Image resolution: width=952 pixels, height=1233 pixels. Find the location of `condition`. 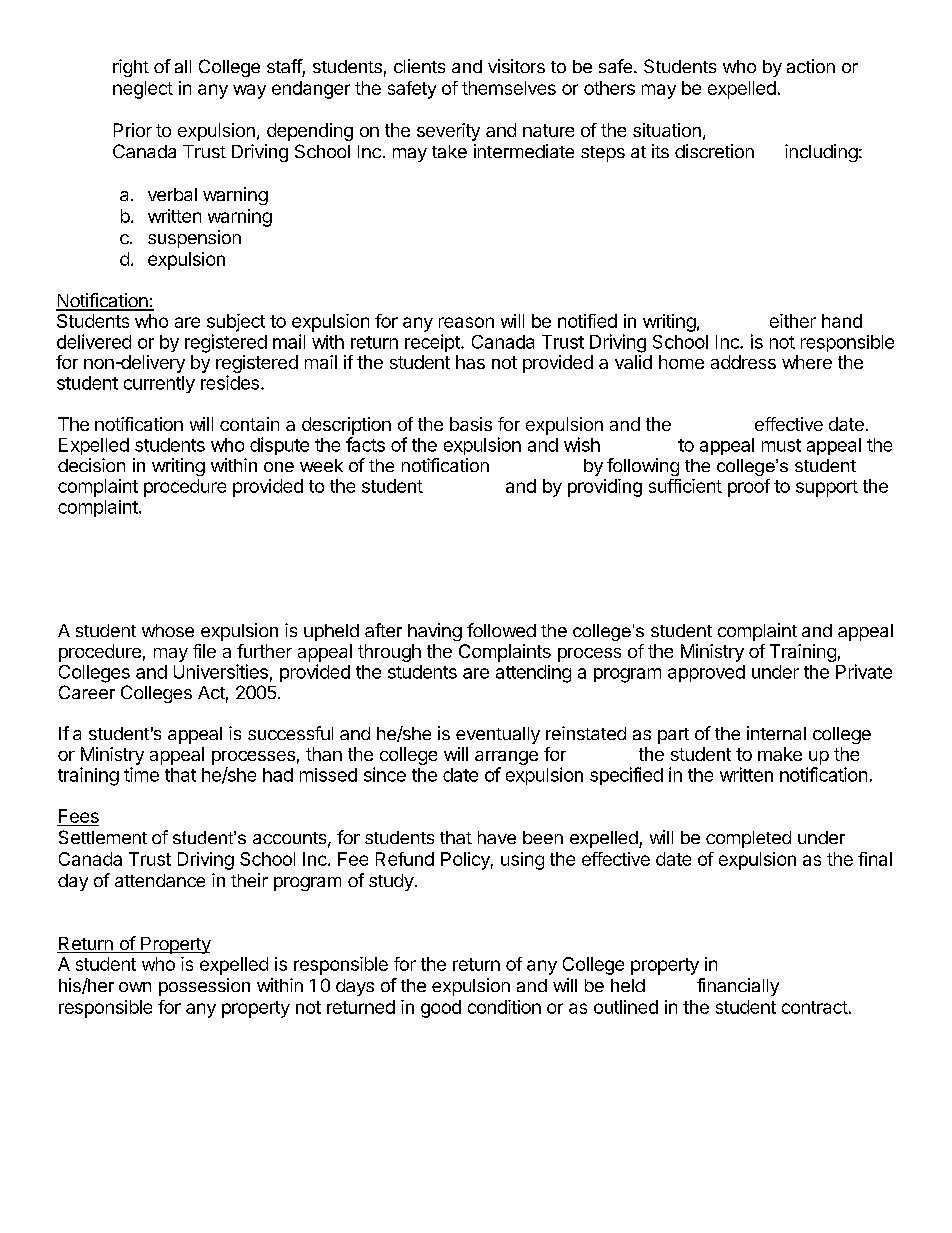

condition is located at coordinates (504, 1007).
